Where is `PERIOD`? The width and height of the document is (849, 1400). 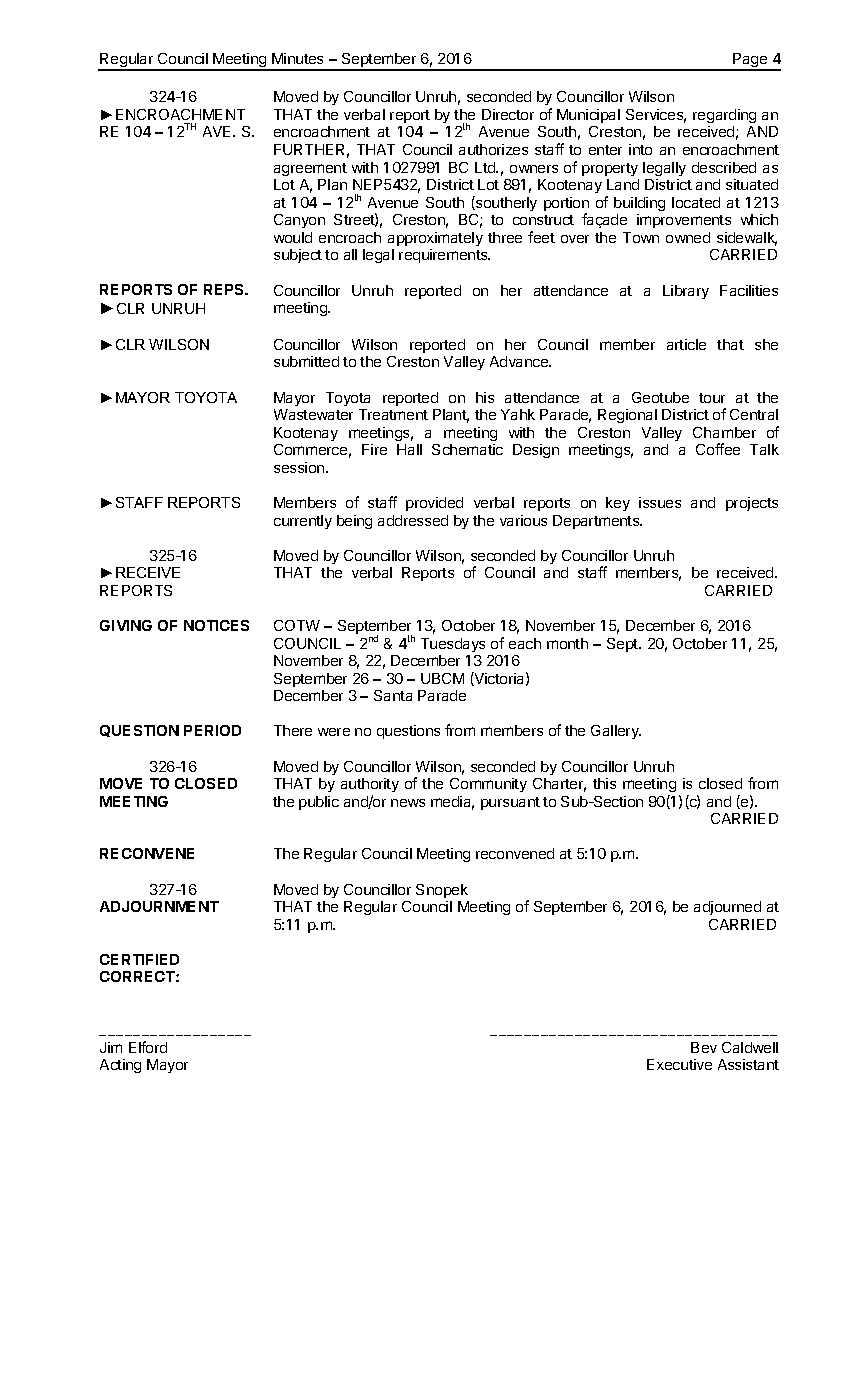 PERIOD is located at coordinates (212, 730).
